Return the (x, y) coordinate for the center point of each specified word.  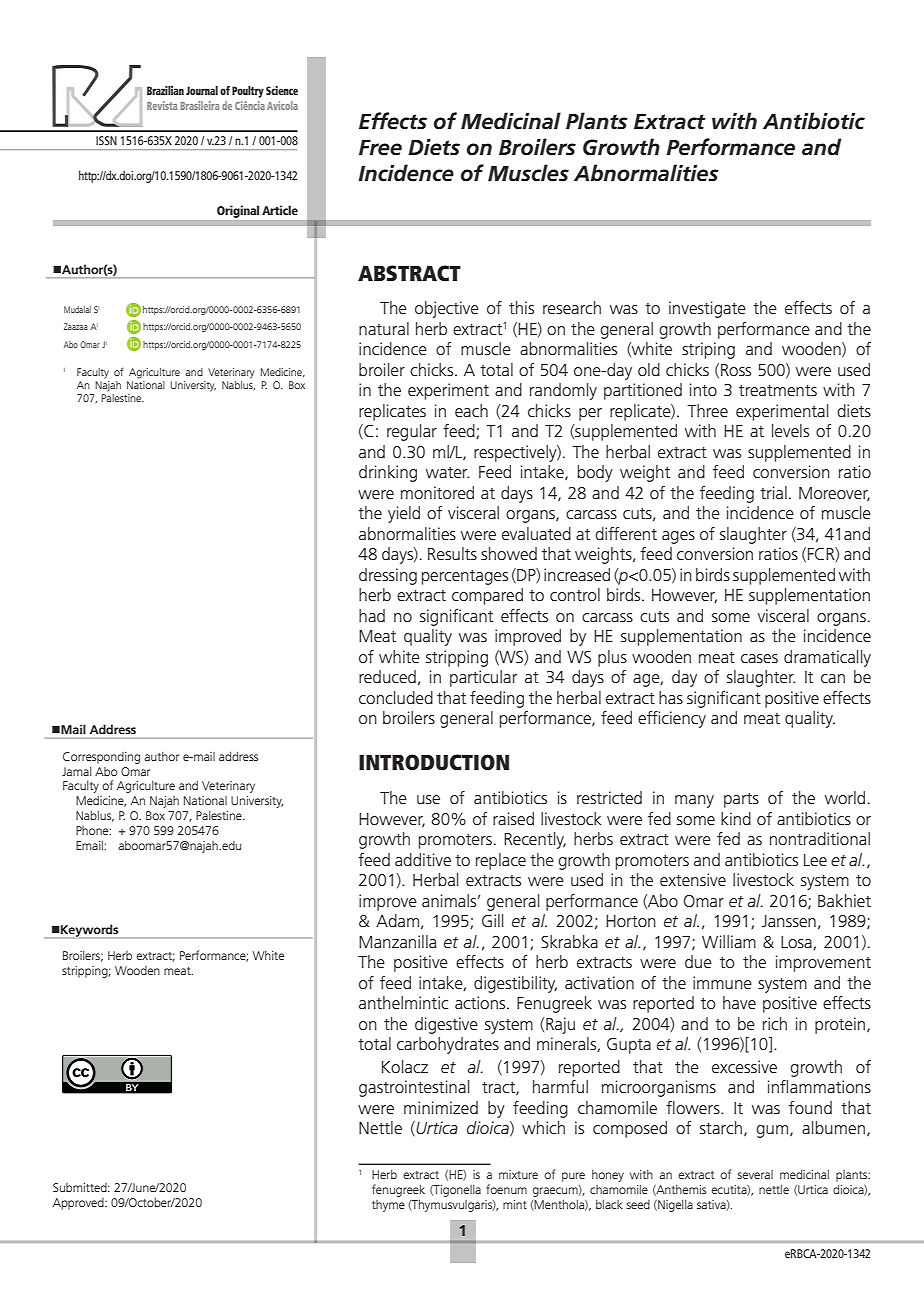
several (755, 1174)
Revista (162, 105)
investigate (707, 309)
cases (759, 658)
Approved (79, 1204)
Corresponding (101, 758)
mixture (518, 1174)
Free (380, 147)
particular (483, 678)
